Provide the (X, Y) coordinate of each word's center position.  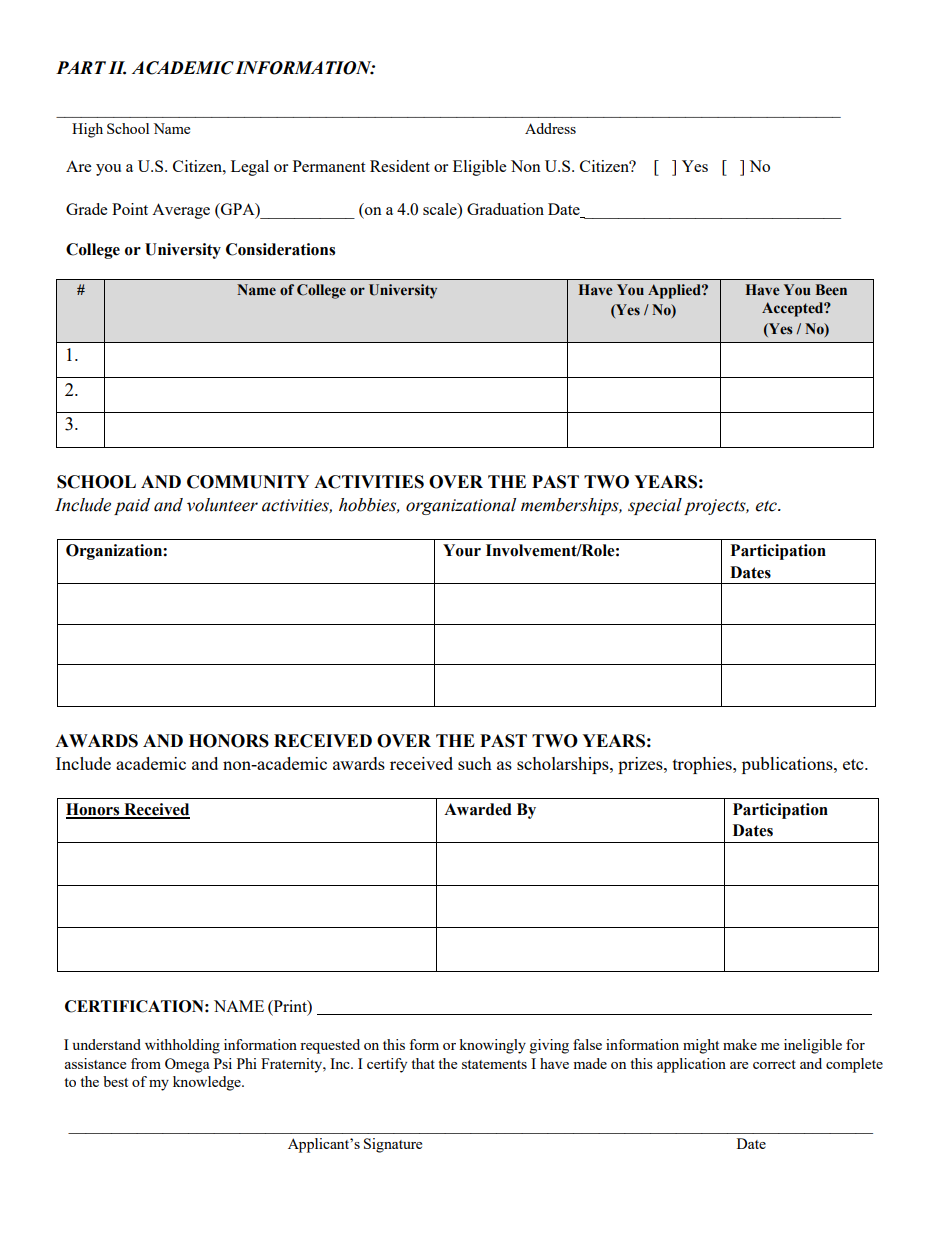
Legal (250, 168)
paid (132, 506)
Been (831, 290)
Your (462, 550)
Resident (400, 166)
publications (788, 765)
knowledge (208, 1083)
